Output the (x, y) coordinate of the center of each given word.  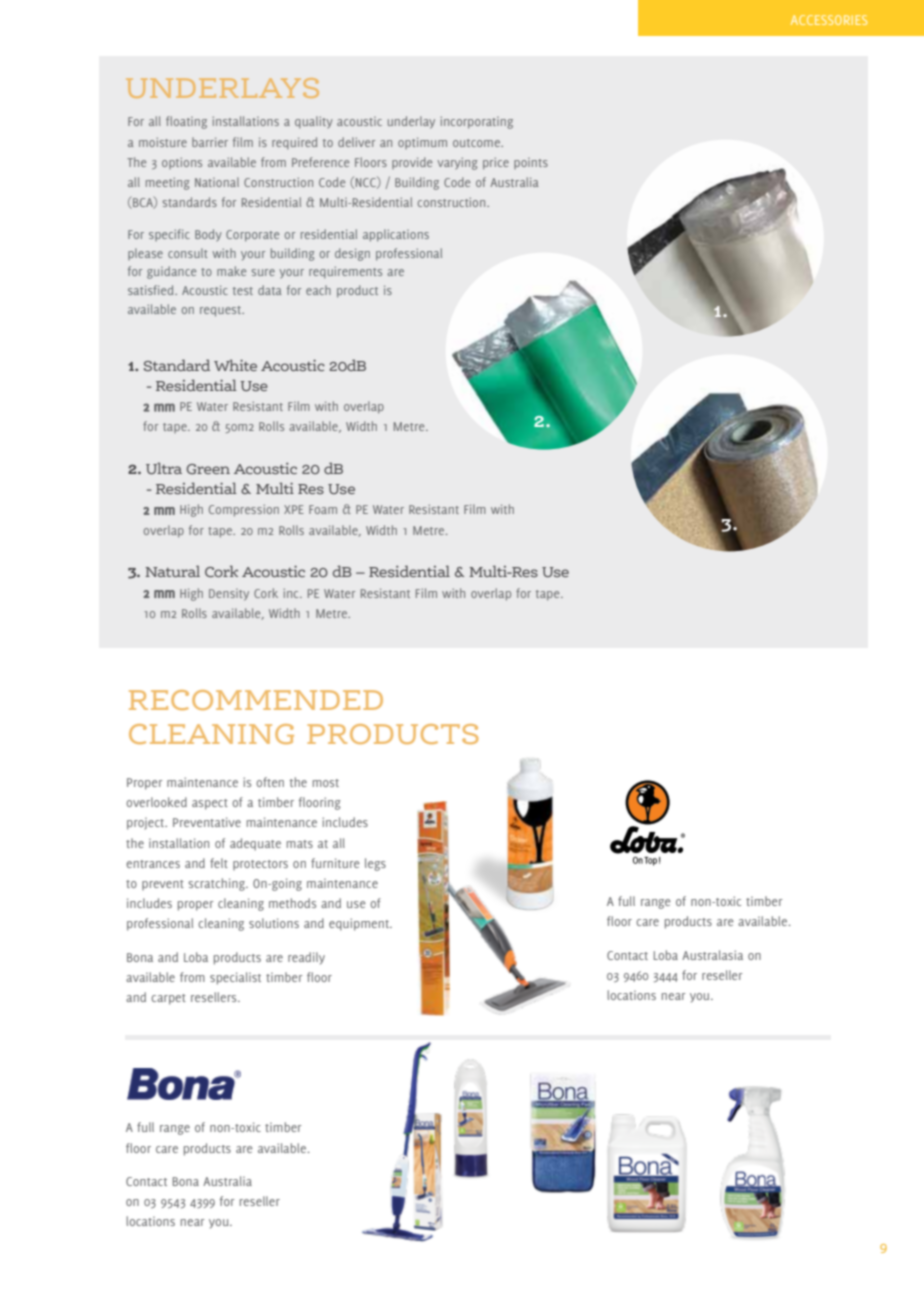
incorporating (476, 122)
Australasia (712, 955)
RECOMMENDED (256, 700)
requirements (345, 272)
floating (186, 122)
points (531, 163)
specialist (235, 978)
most (326, 783)
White (235, 365)
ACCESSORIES (829, 20)
